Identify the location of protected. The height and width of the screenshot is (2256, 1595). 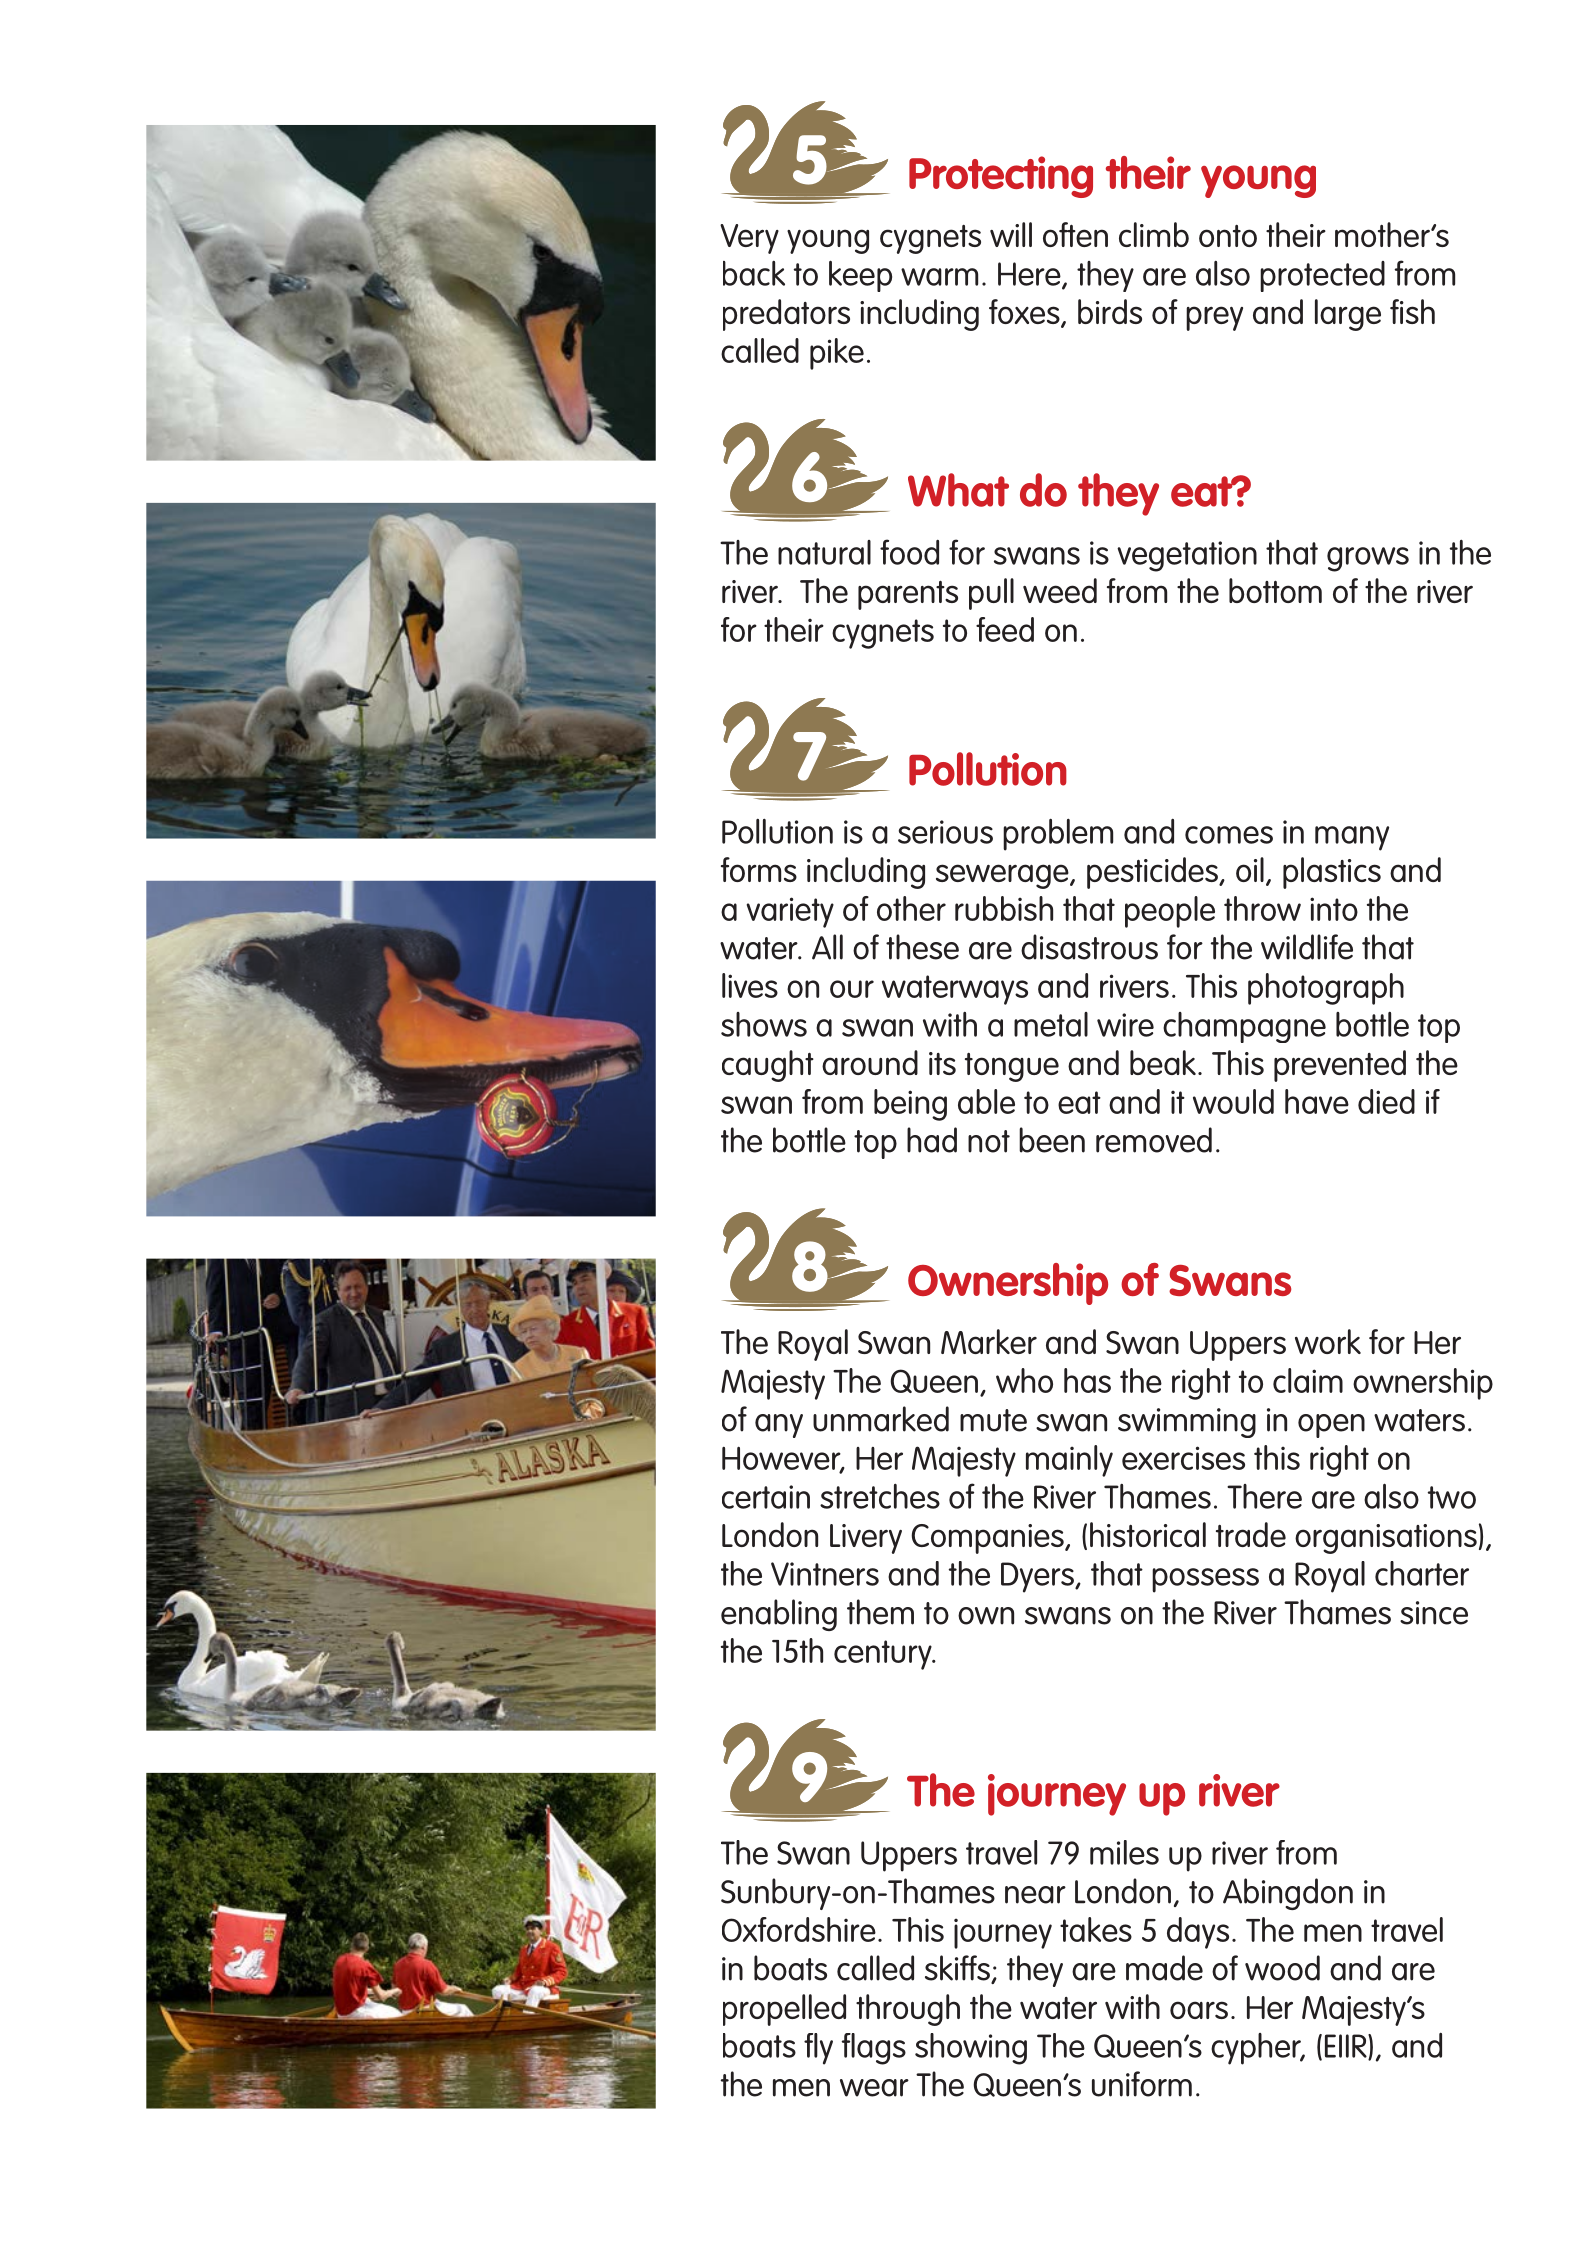
(1322, 276).
